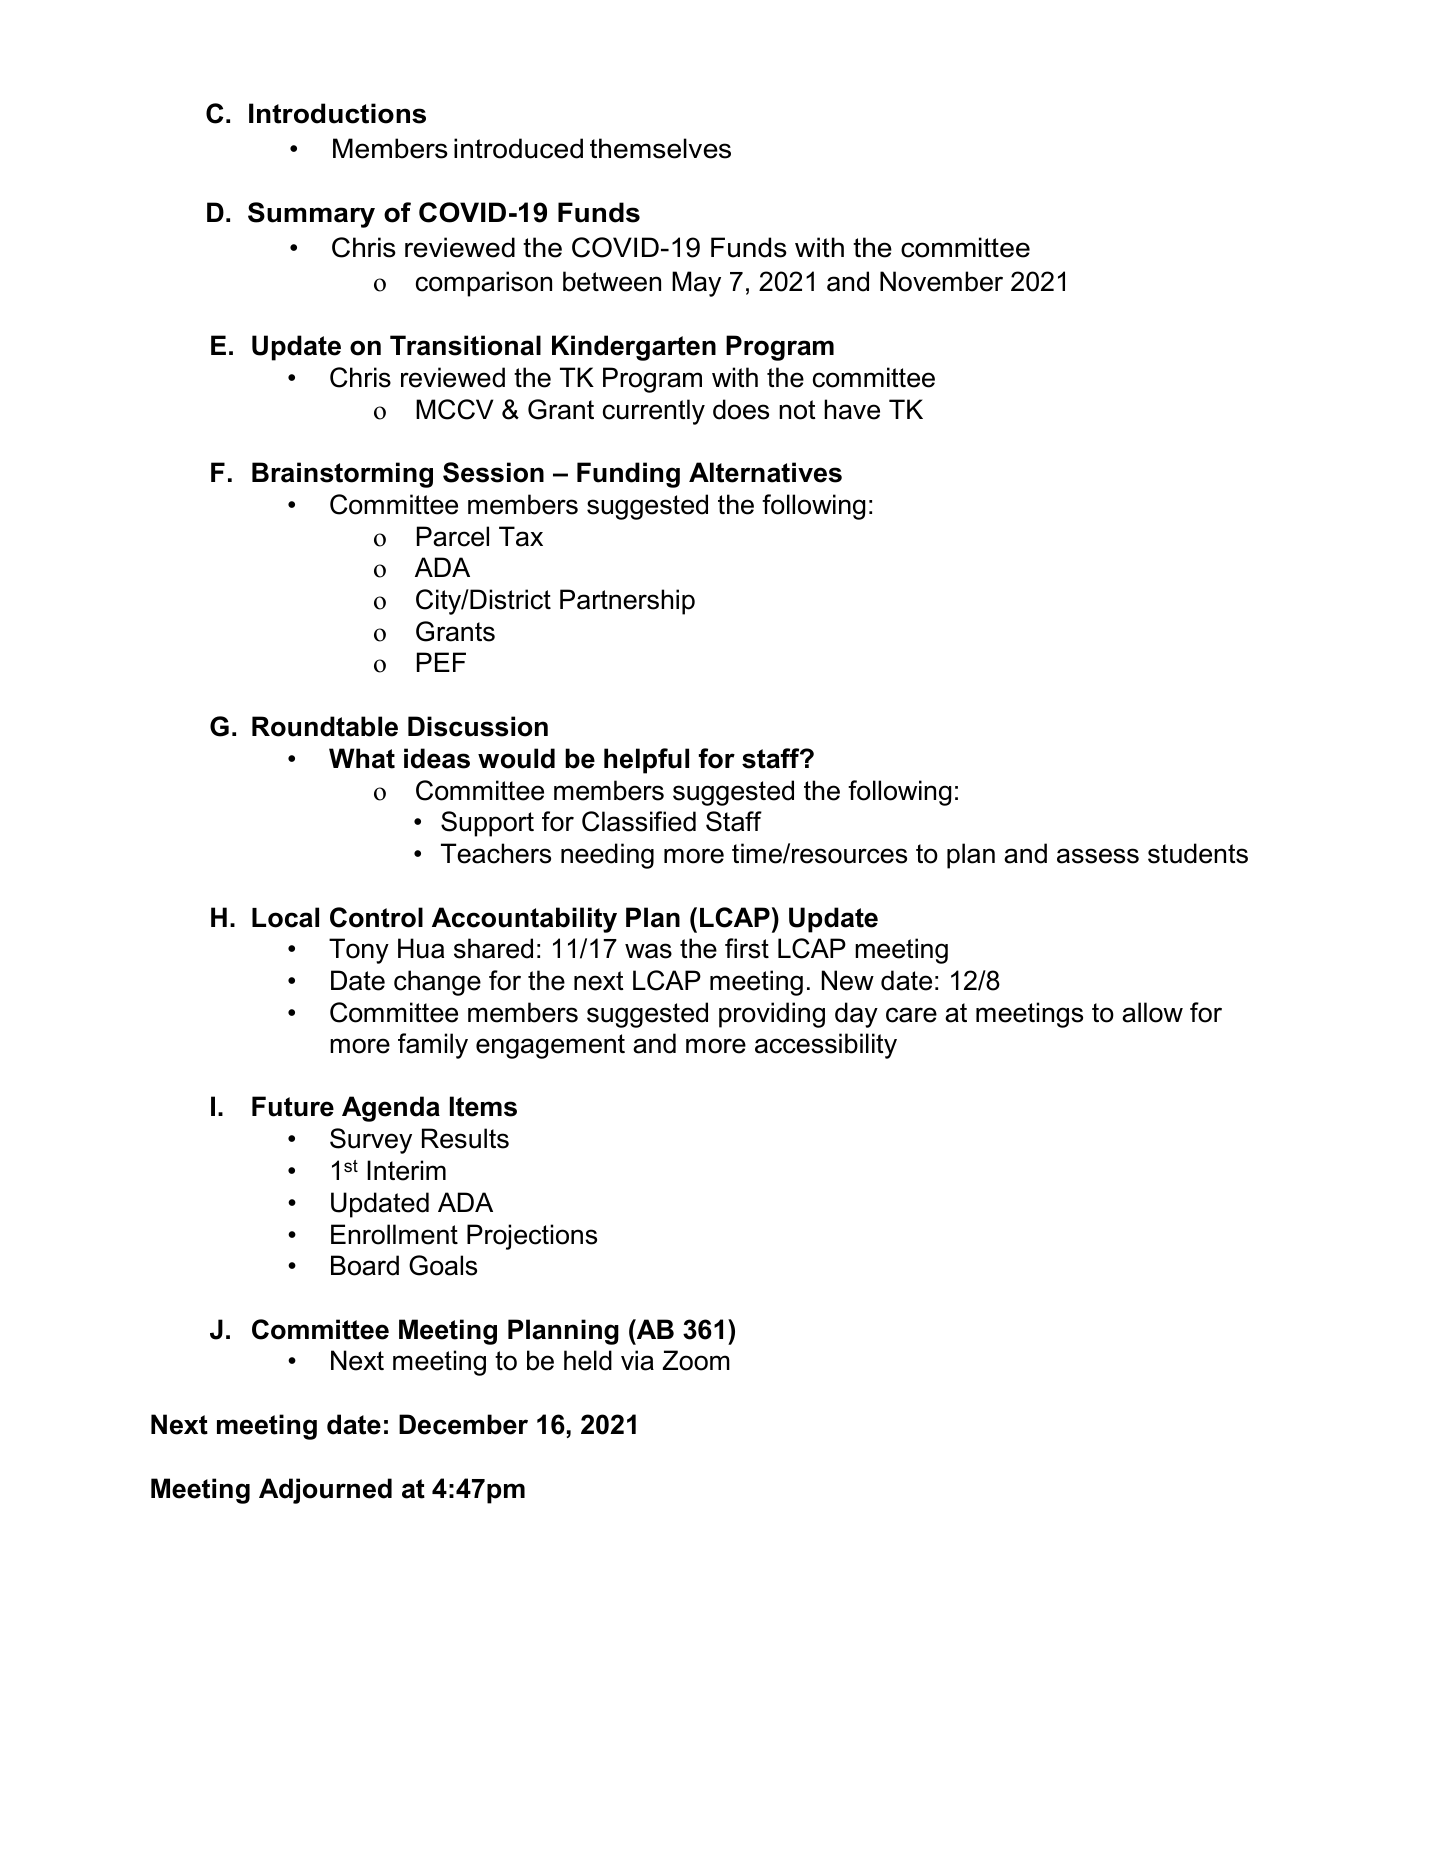  What do you see at coordinates (941, 281) in the screenshot?
I see `November` at bounding box center [941, 281].
